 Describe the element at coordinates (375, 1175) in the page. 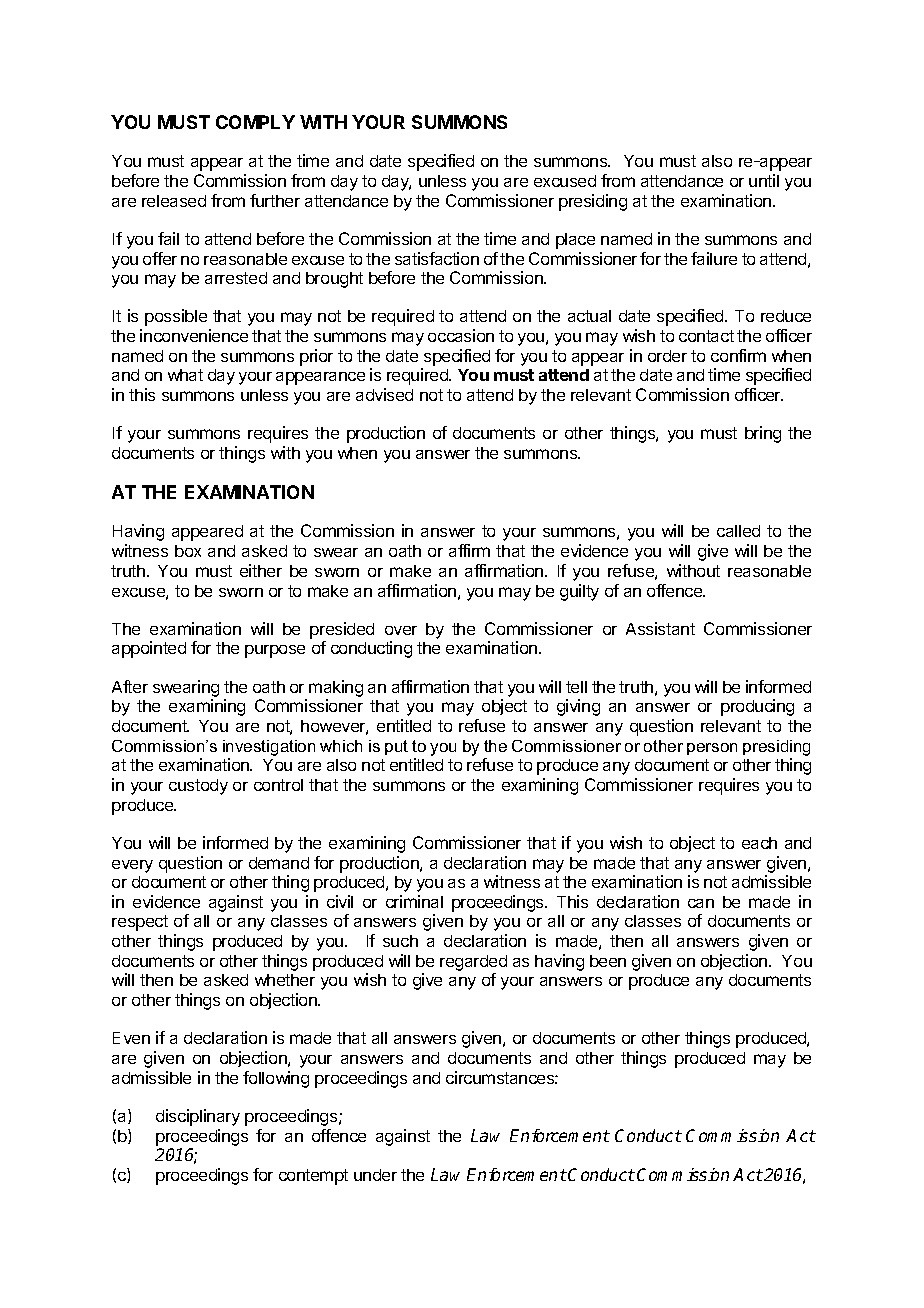

I see `under` at that location.
